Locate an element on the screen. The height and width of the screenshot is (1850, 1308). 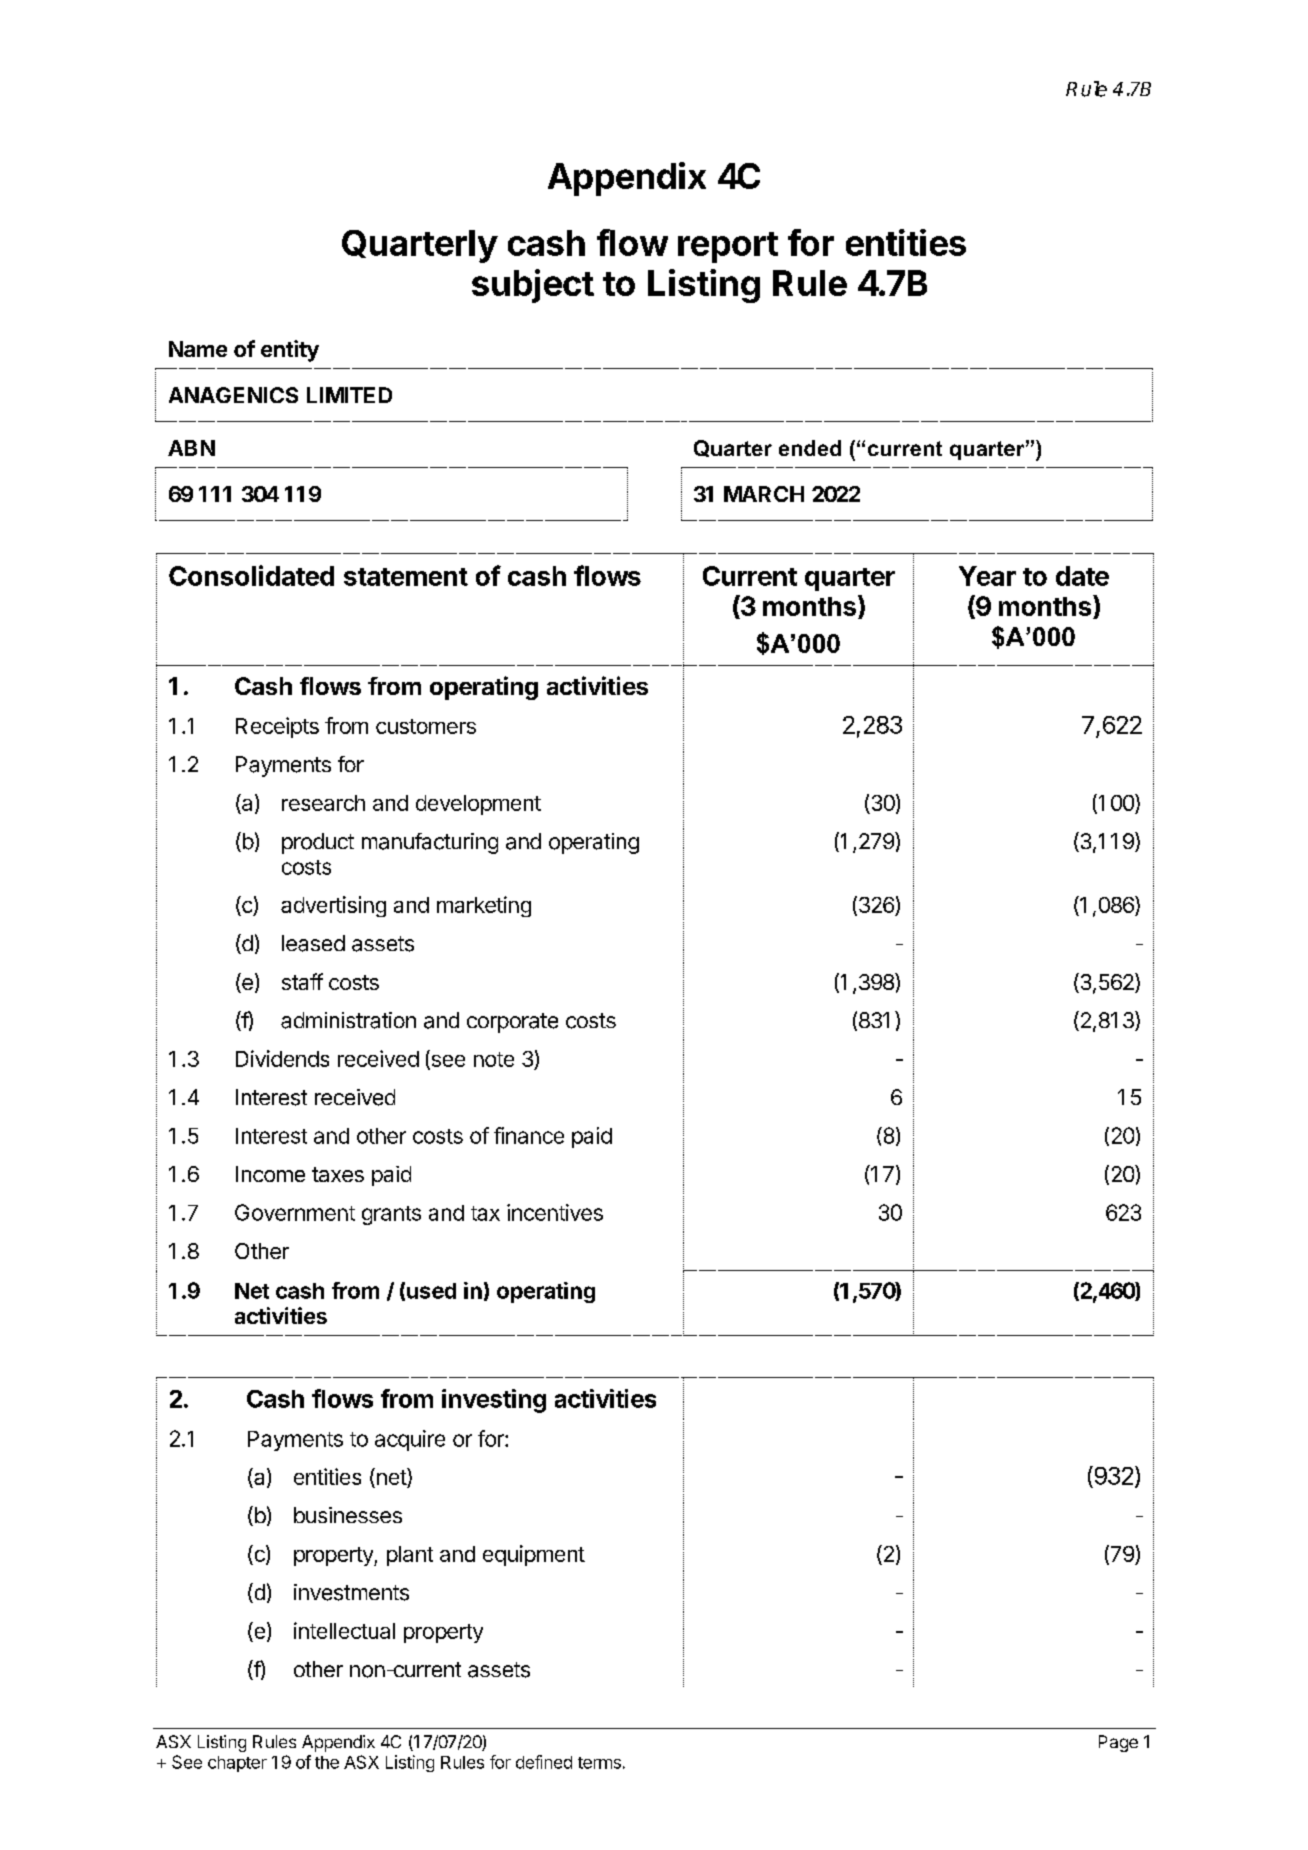
report is located at coordinates (728, 247).
